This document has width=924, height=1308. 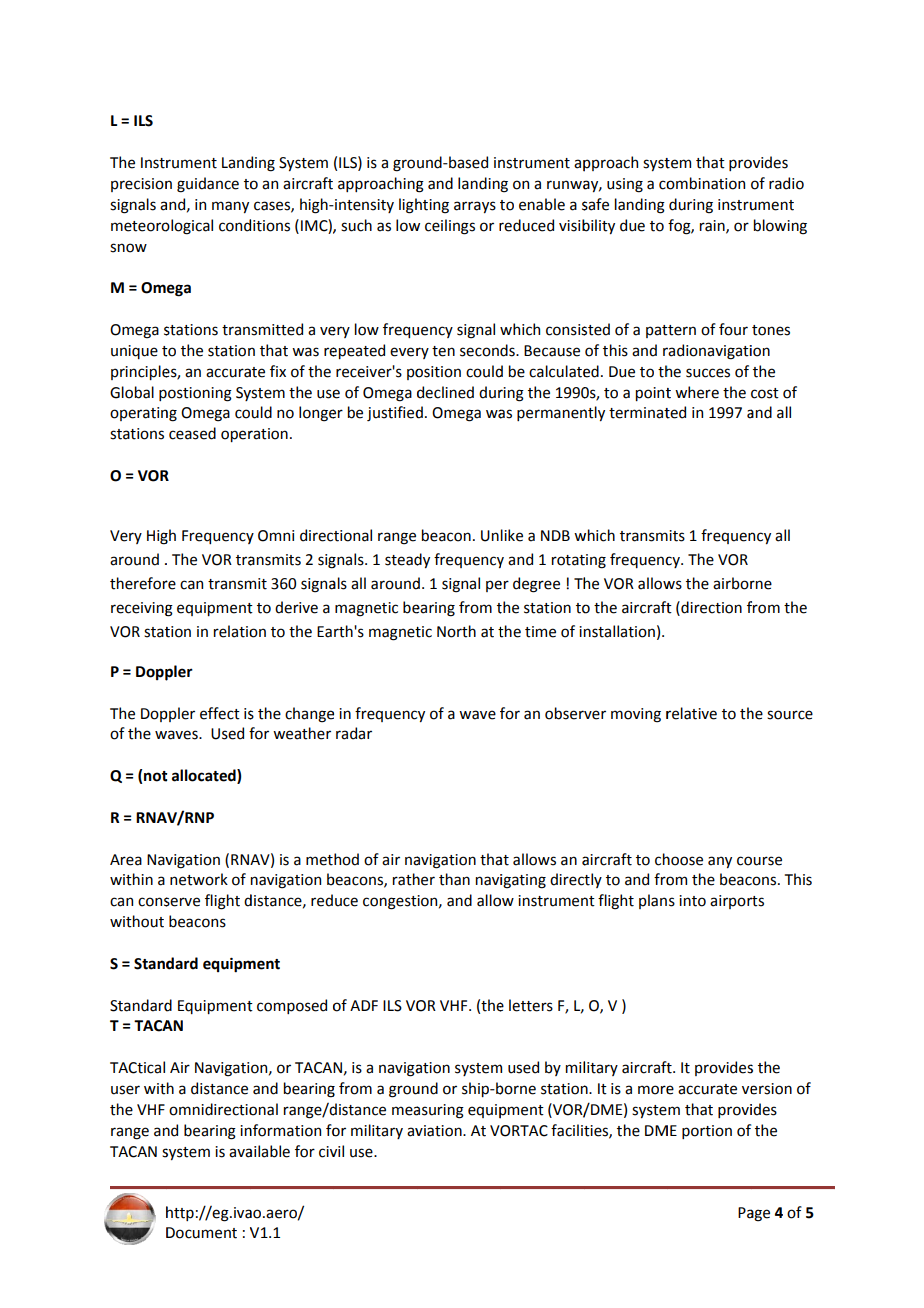 What do you see at coordinates (142, 609) in the document?
I see `receiving` at bounding box center [142, 609].
